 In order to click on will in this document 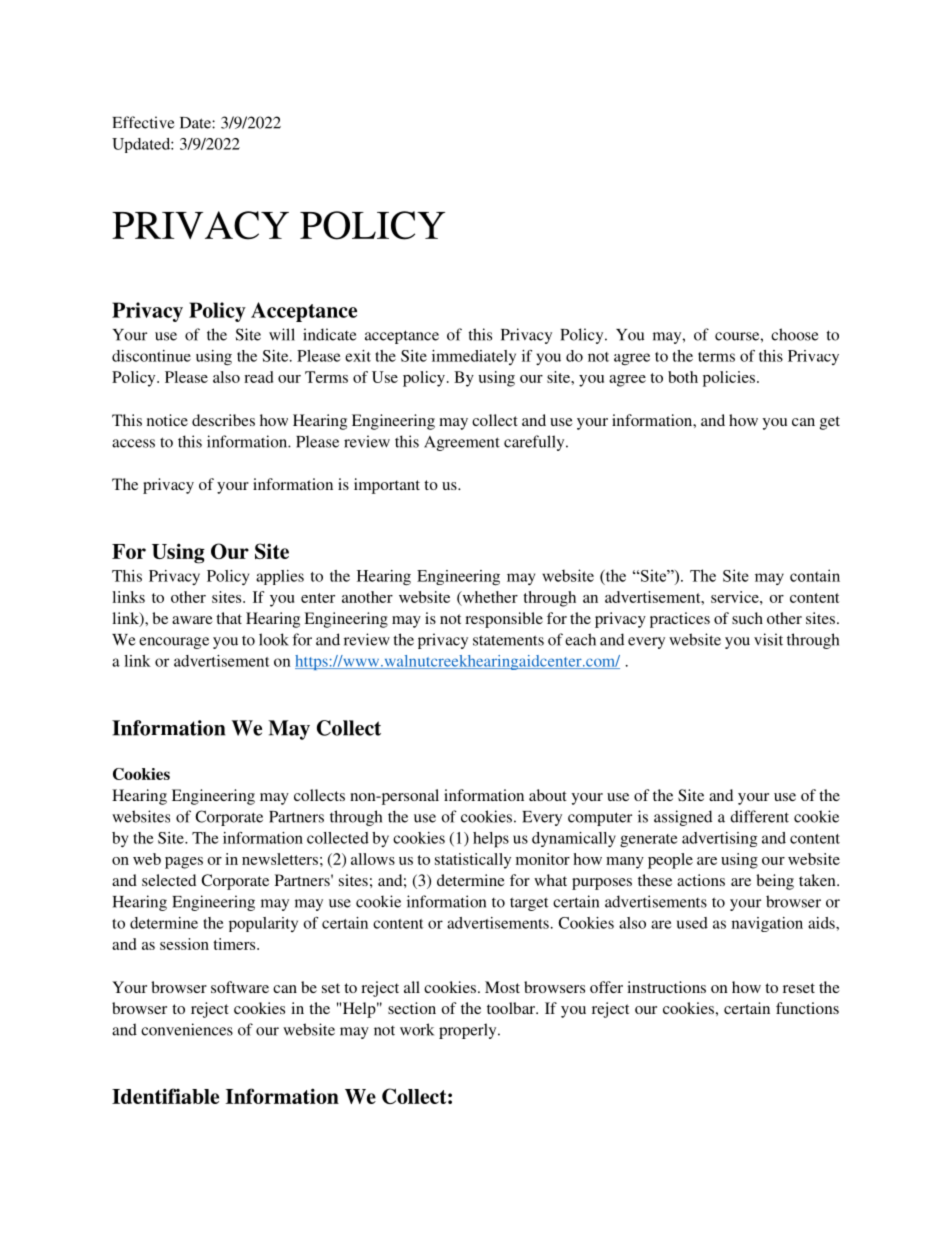, I will do `click(282, 334)`.
